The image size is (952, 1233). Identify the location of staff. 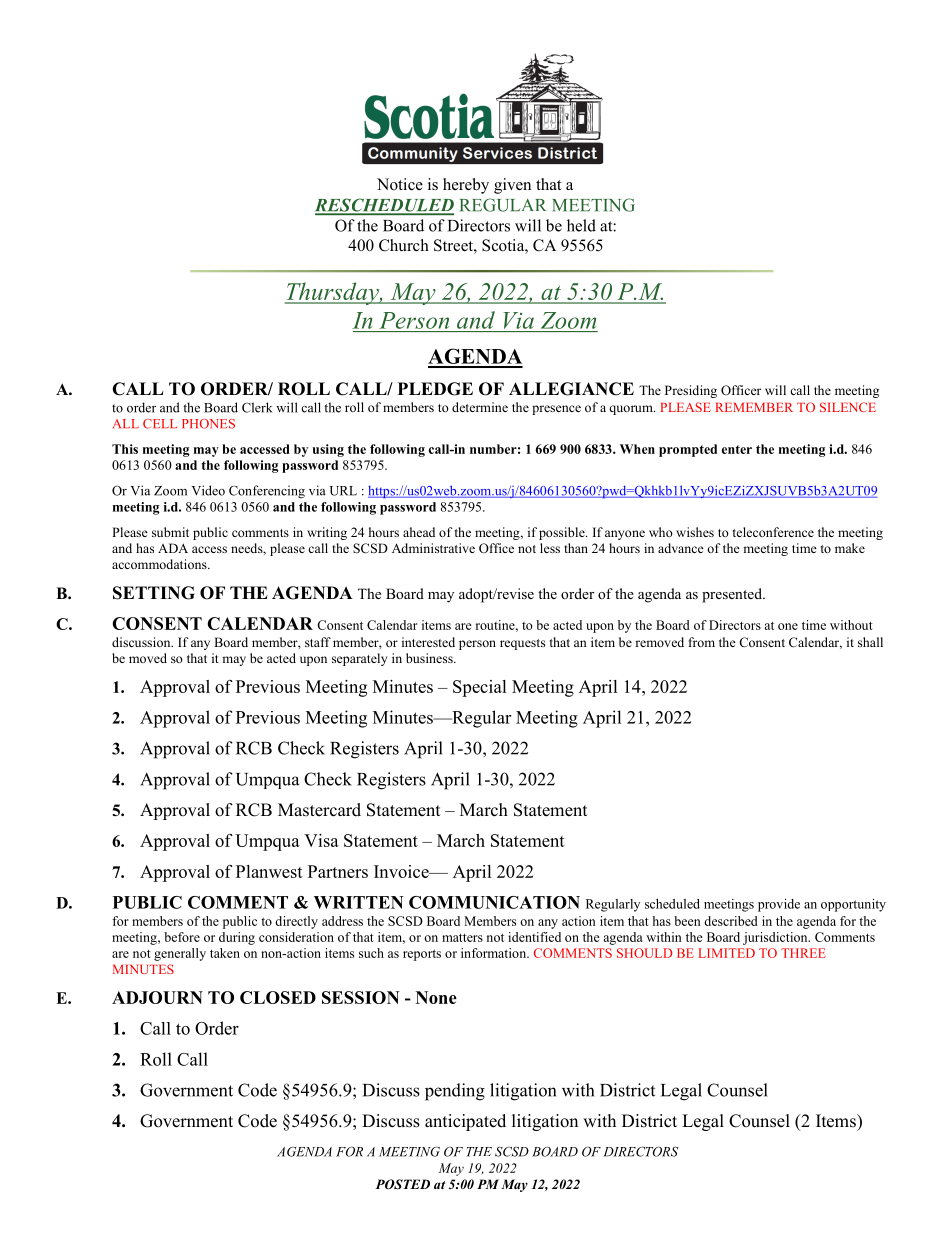
(318, 642).
